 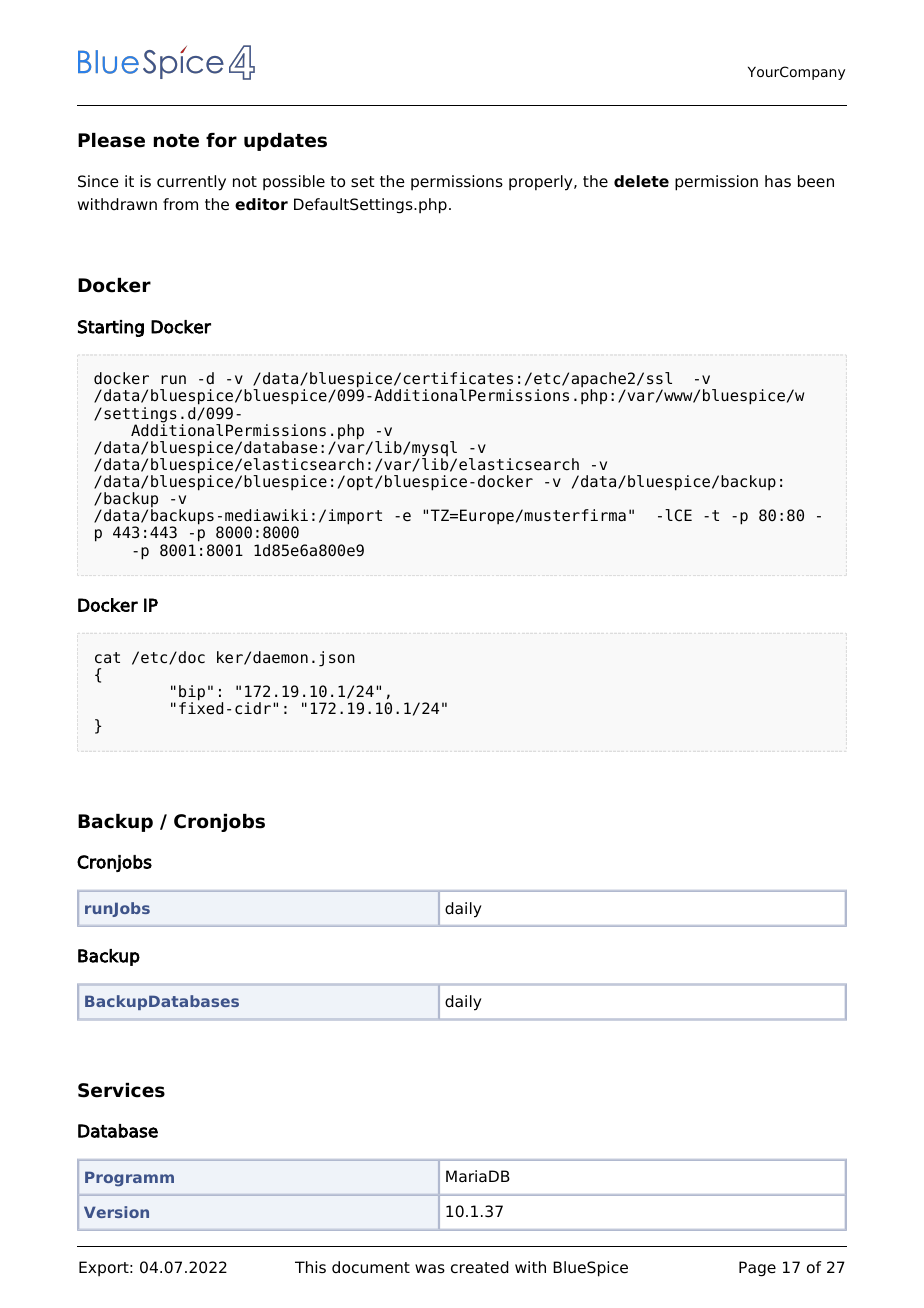 I want to click on possible, so click(x=294, y=183).
